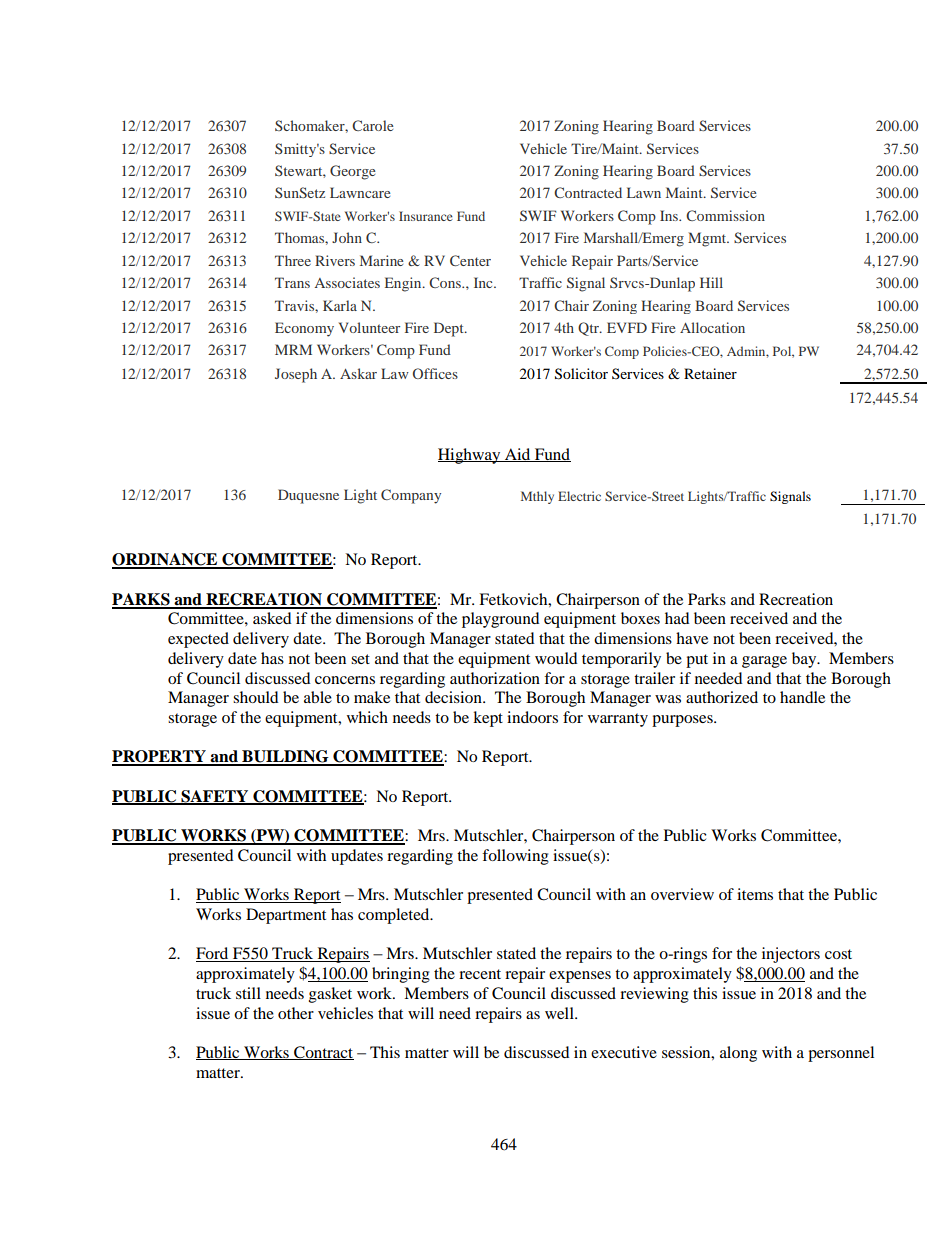 This screenshot has width=952, height=1233. I want to click on garage, so click(764, 662).
